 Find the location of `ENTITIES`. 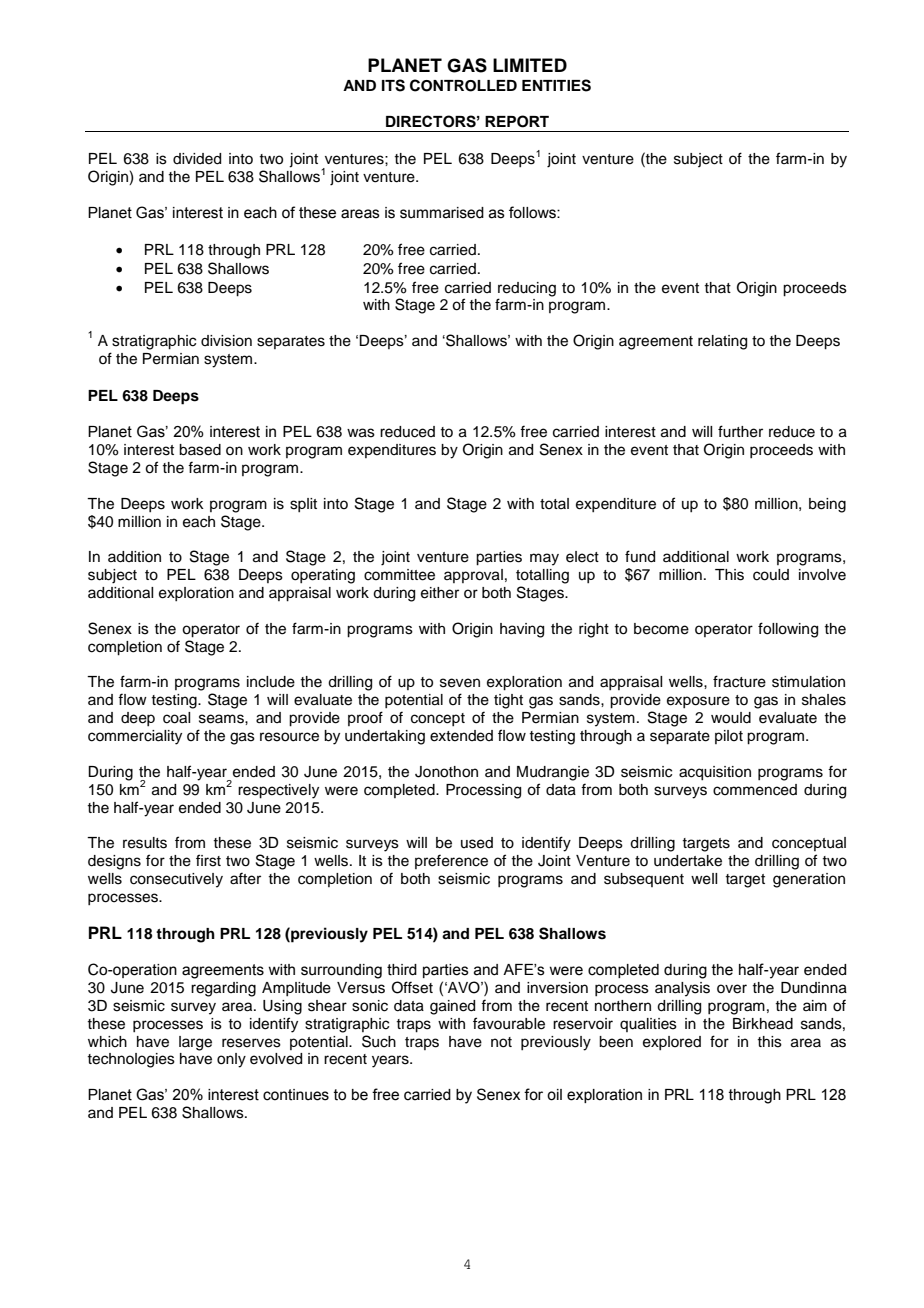

ENTITIES is located at coordinates (556, 85).
